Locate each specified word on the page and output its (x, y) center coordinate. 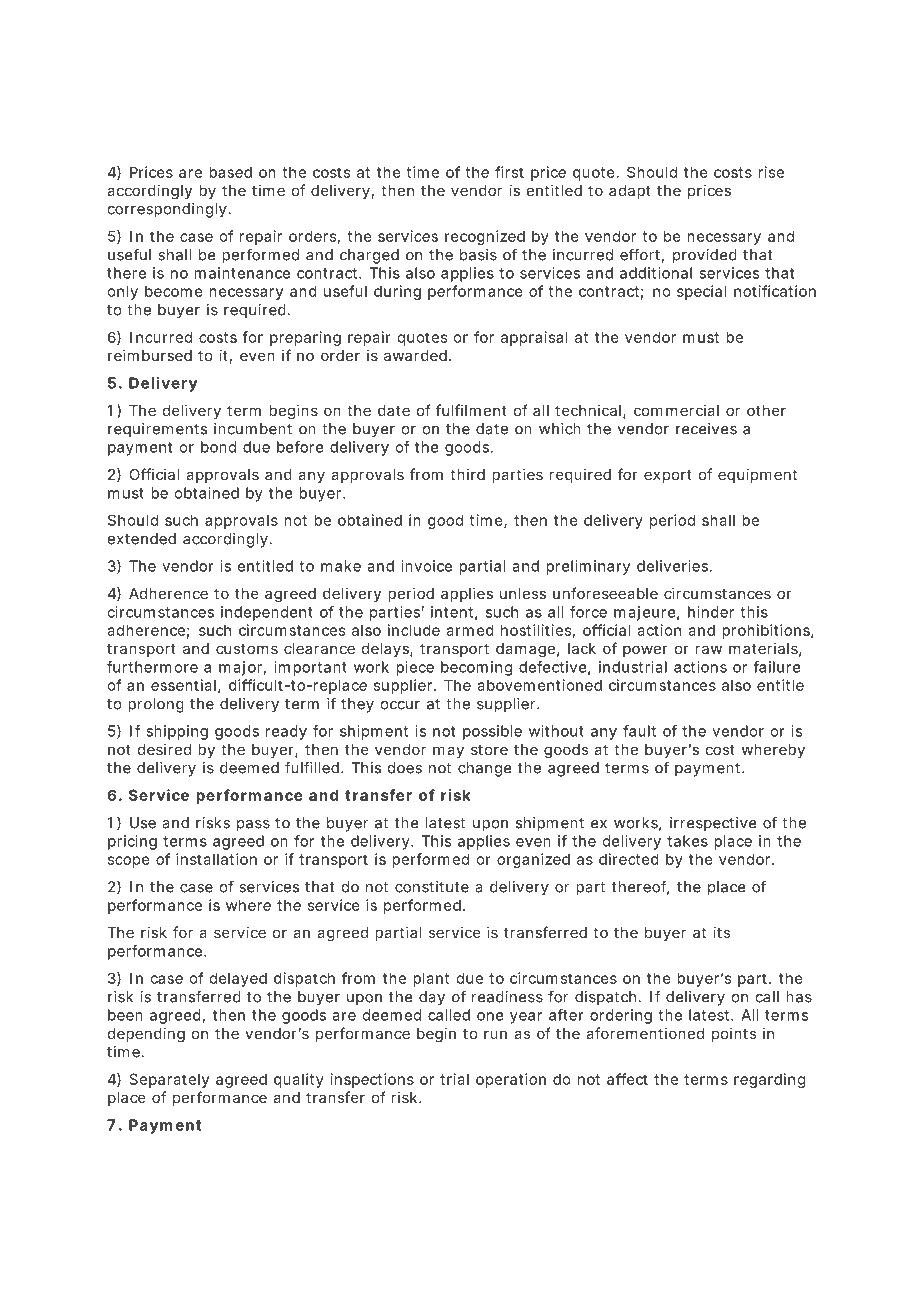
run (495, 1034)
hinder (711, 612)
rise (771, 172)
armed (470, 630)
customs (247, 648)
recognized (485, 237)
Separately (169, 1080)
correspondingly (168, 210)
